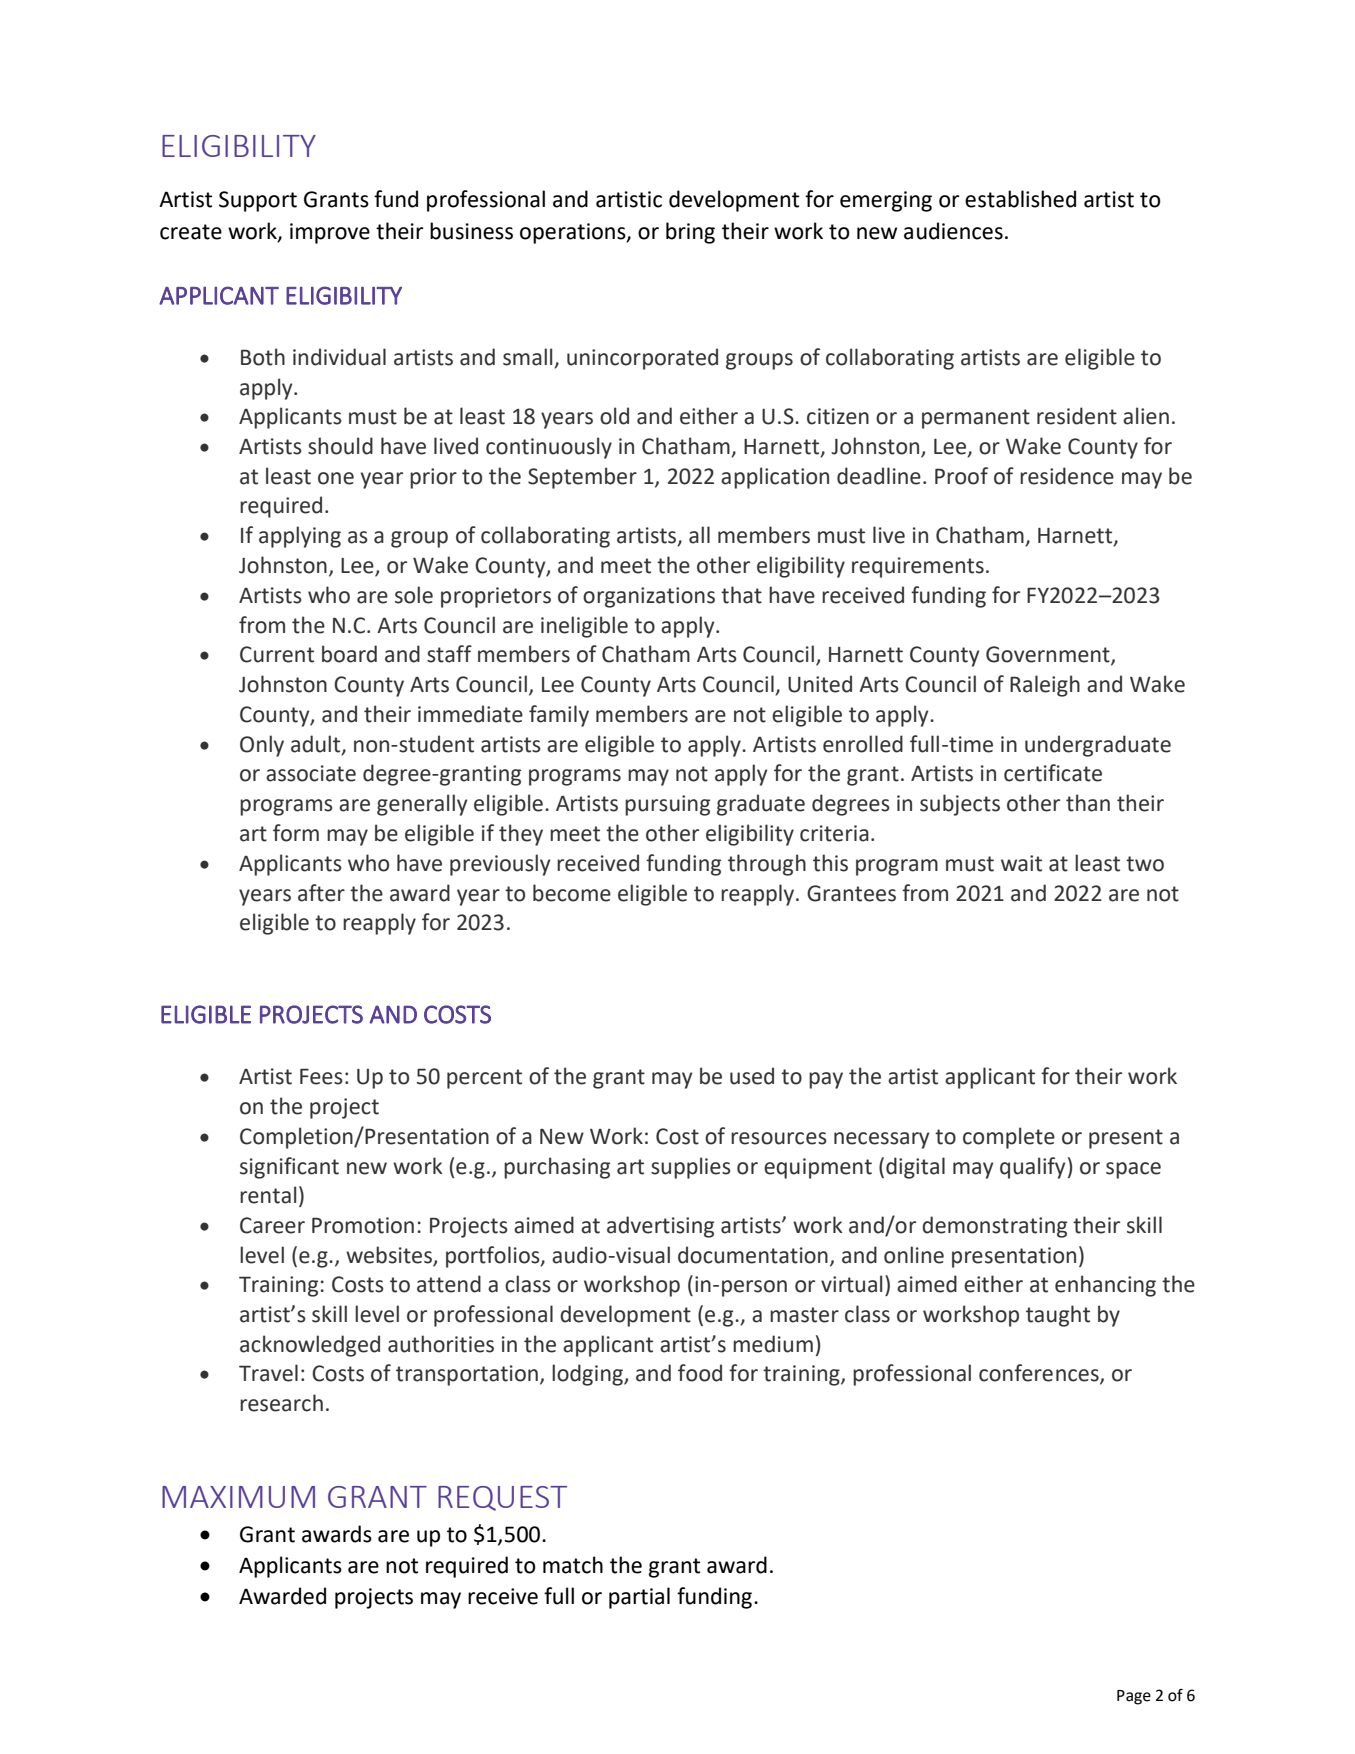 The width and height of the screenshot is (1355, 1754). What do you see at coordinates (321, 893) in the screenshot?
I see `after` at bounding box center [321, 893].
